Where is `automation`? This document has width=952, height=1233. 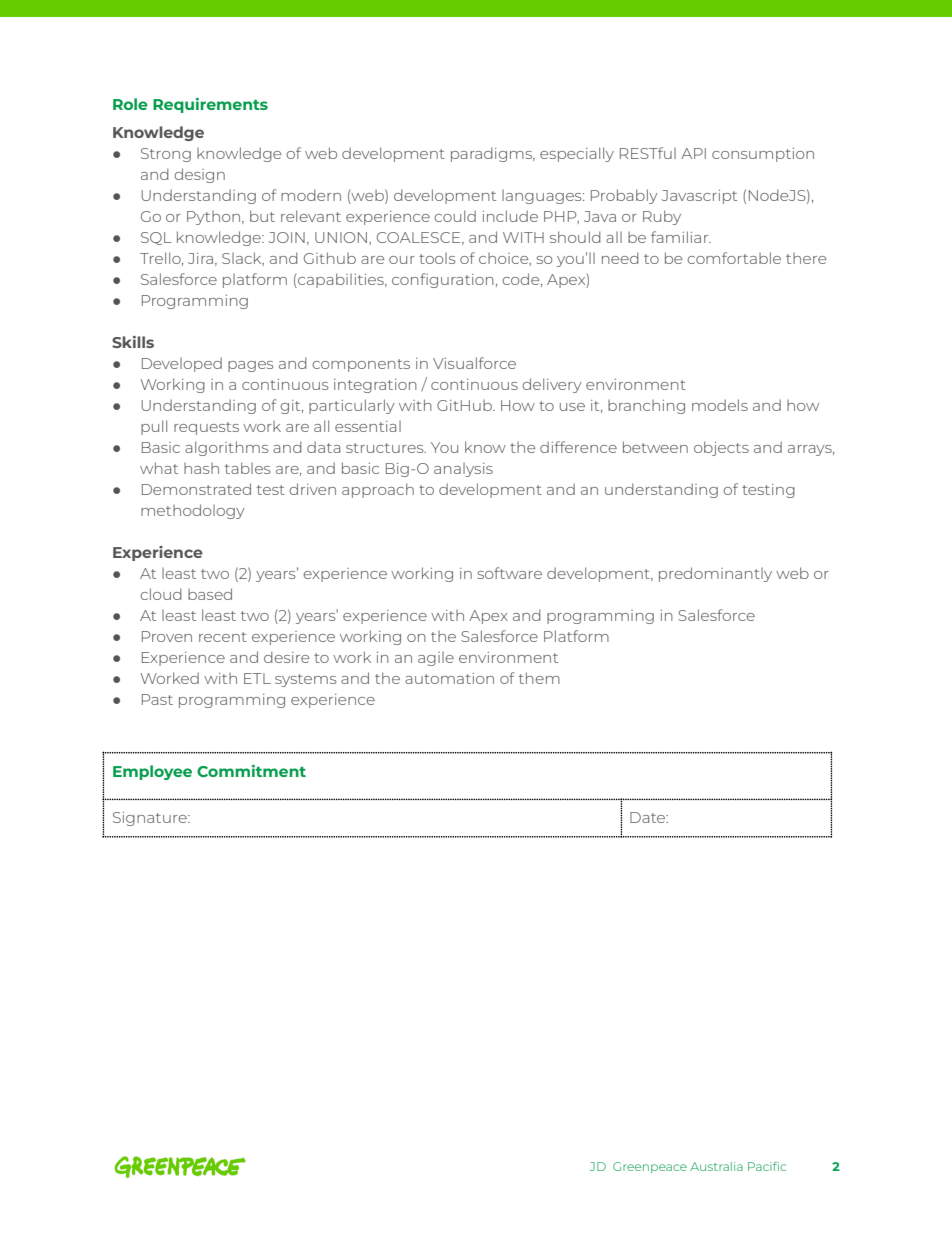 automation is located at coordinates (449, 678).
